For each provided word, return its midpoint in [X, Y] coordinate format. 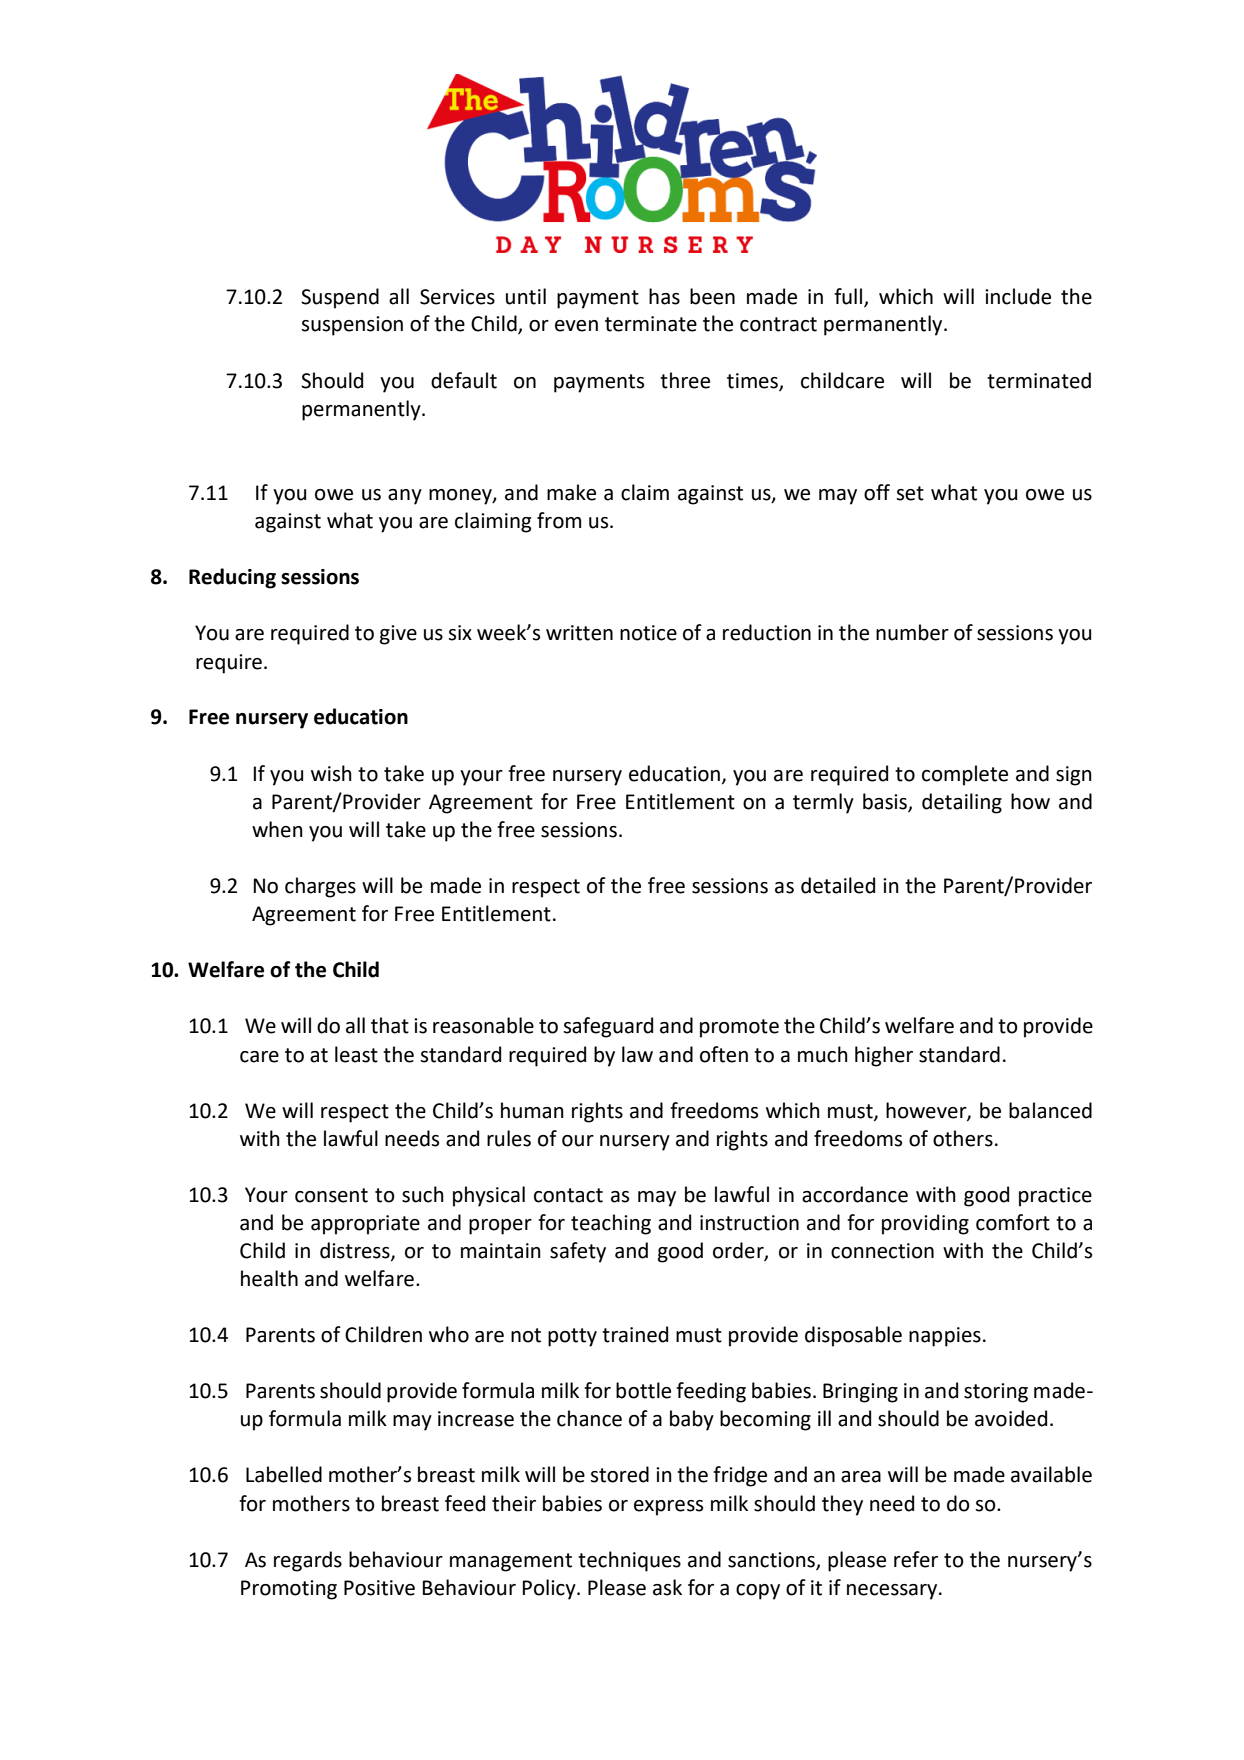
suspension [352, 326]
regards [308, 1561]
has [664, 296]
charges [320, 887]
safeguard [608, 1027]
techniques [629, 1561]
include [1018, 296]
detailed [838, 885]
